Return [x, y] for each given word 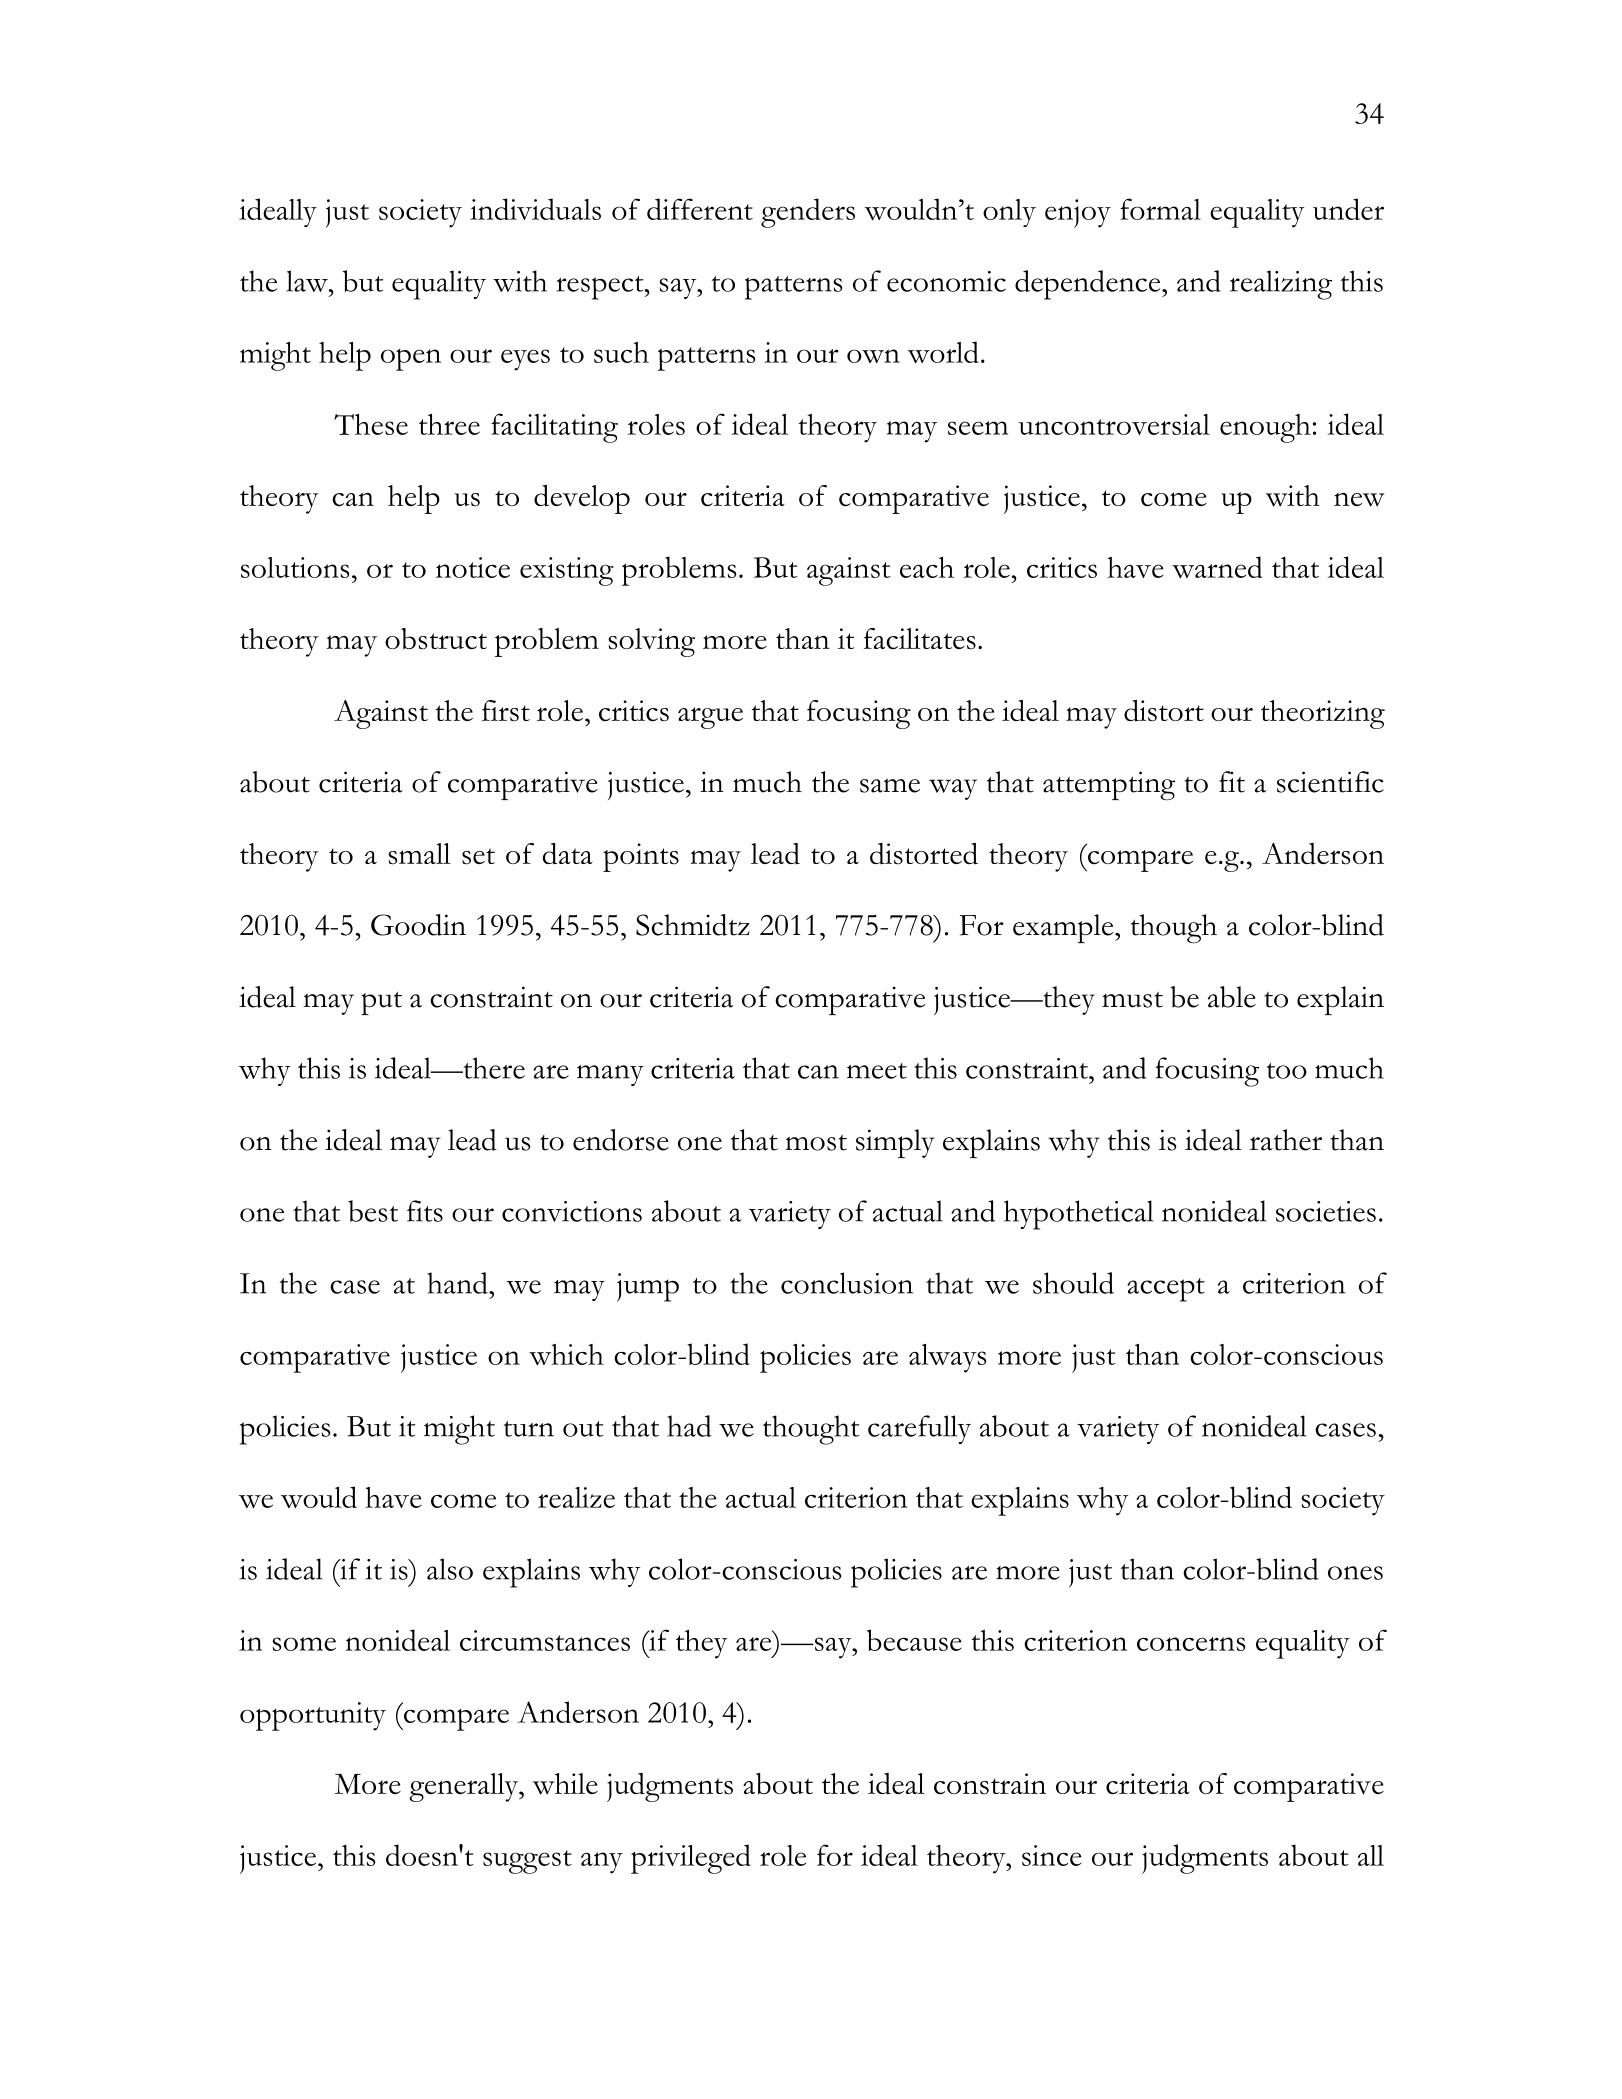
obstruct [436, 639]
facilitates [920, 639]
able [1232, 997]
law [308, 281]
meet [877, 1071]
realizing [1281, 285]
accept [1166, 1290]
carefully [919, 1429]
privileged [691, 1859]
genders [808, 213]
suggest [527, 1862]
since [1052, 1855]
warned [1217, 567]
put [381, 1003]
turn [529, 1429]
